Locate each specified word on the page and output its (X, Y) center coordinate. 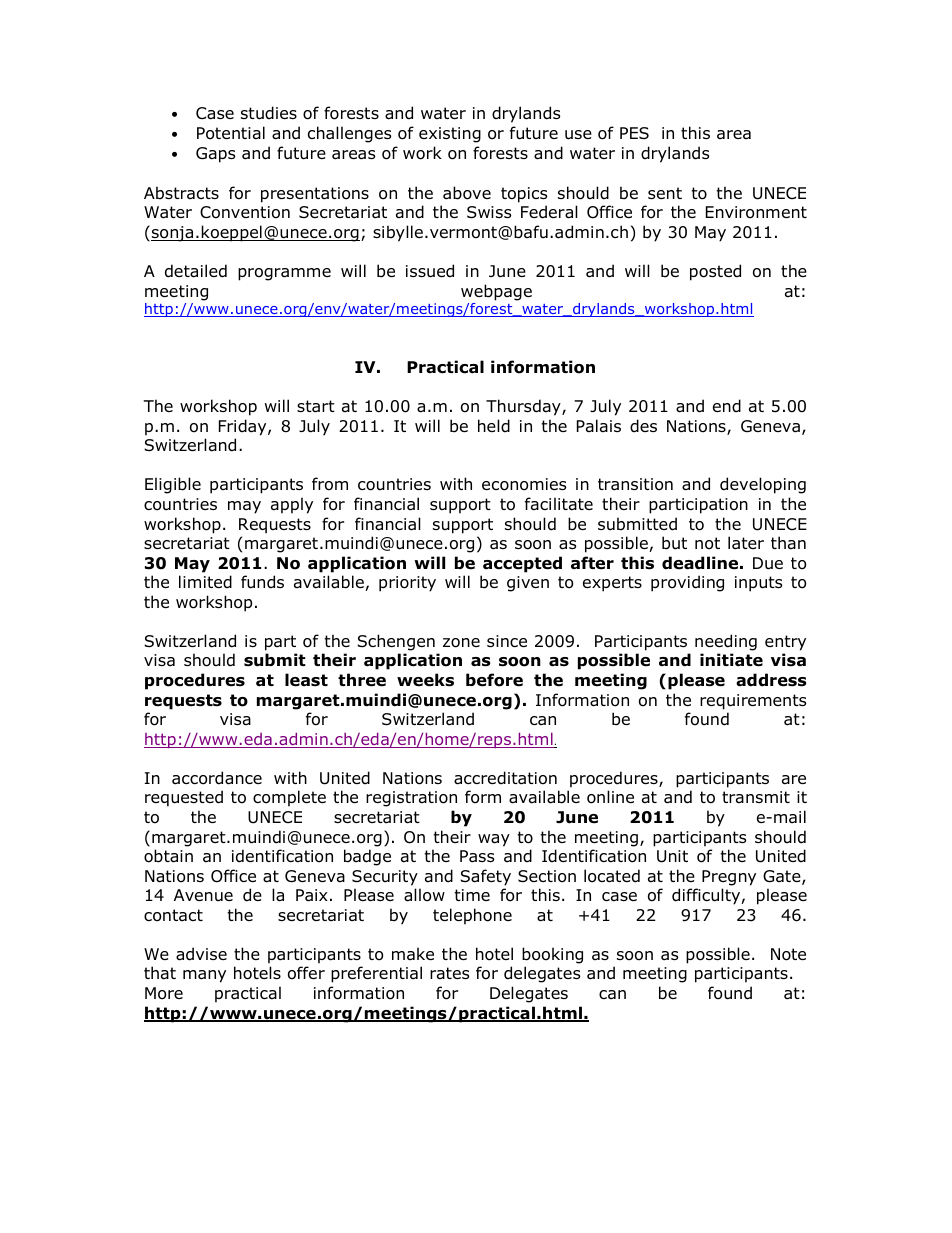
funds (262, 582)
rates (449, 973)
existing (450, 135)
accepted (522, 564)
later (746, 543)
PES (634, 133)
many (204, 976)
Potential (231, 133)
